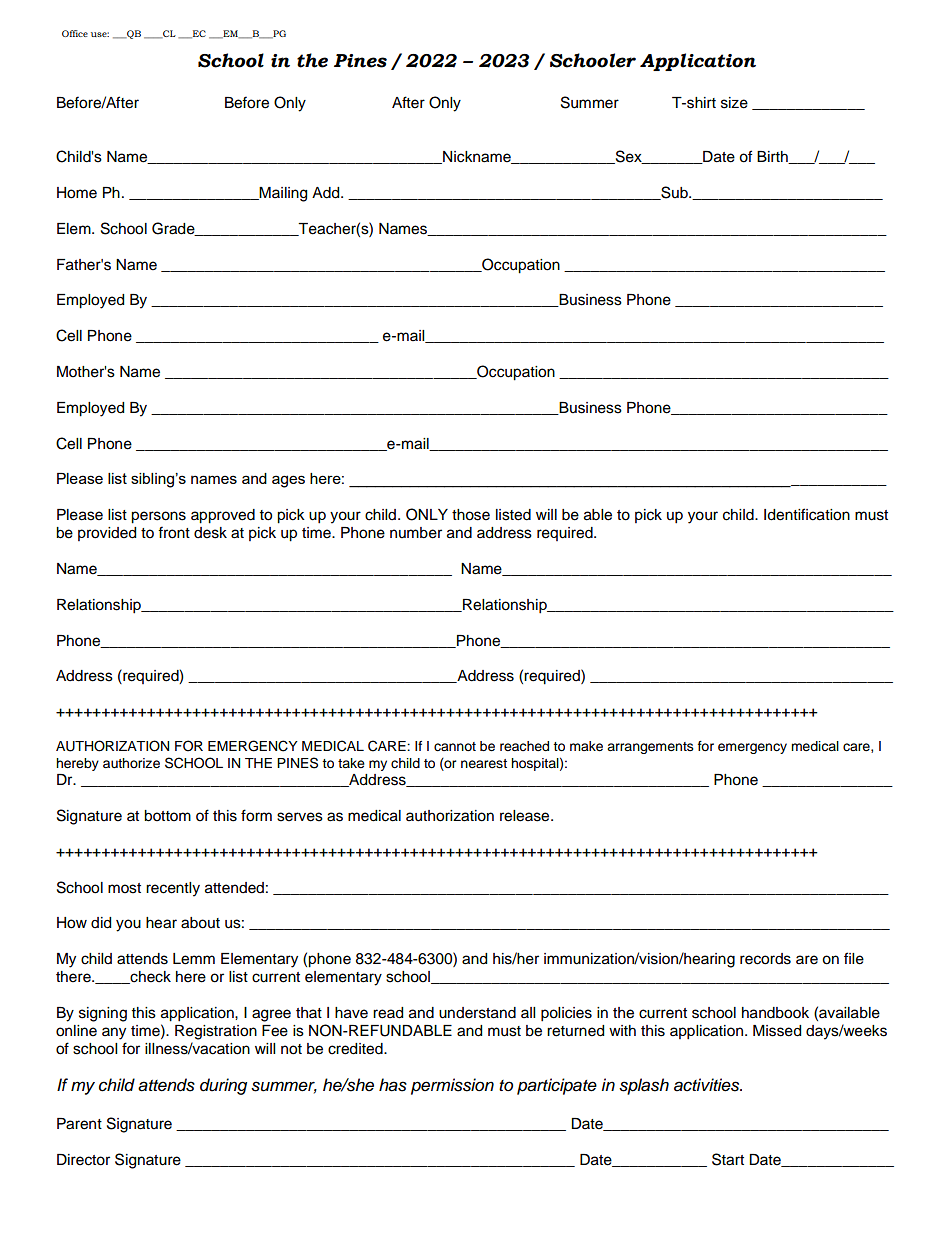  Describe the element at coordinates (131, 763) in the document. I see `authorize` at that location.
